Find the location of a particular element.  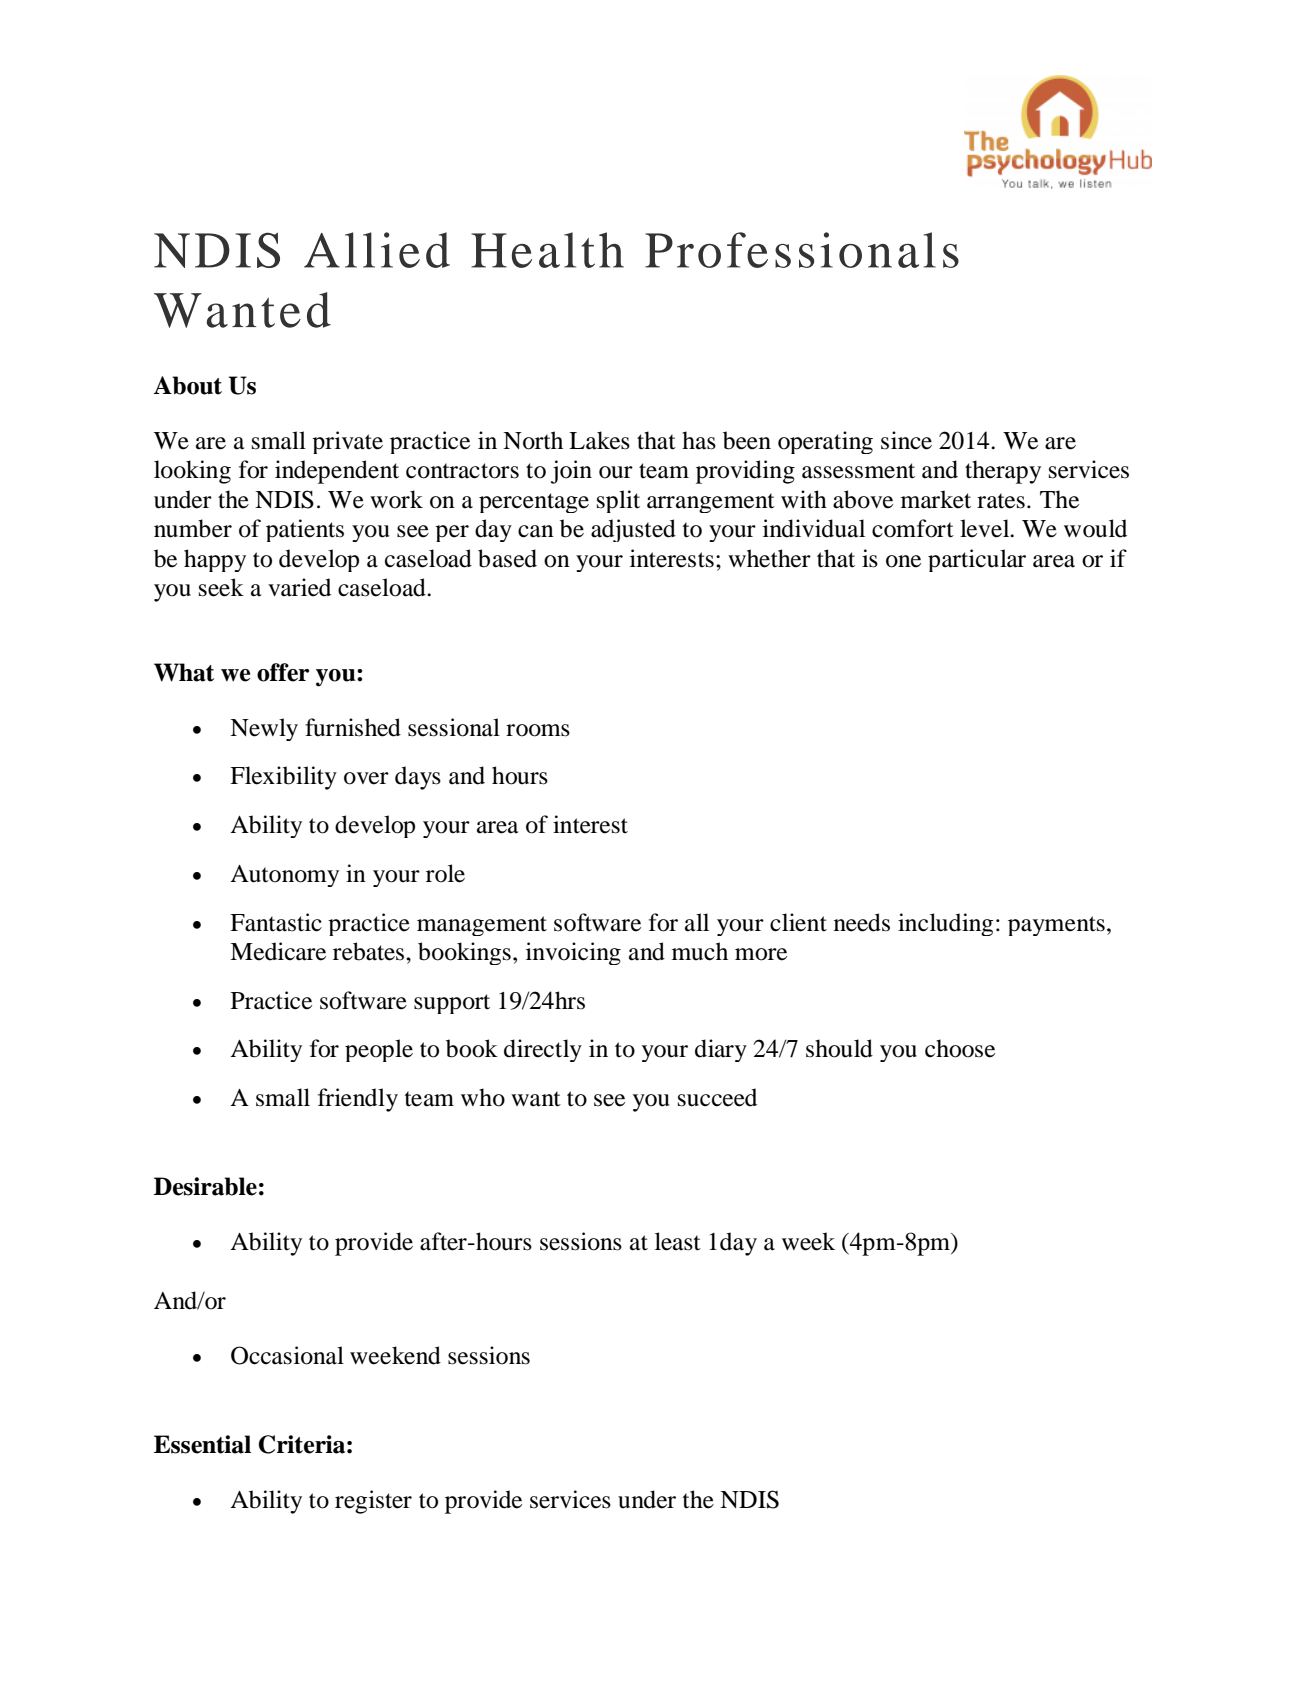

friendly is located at coordinates (358, 1100).
